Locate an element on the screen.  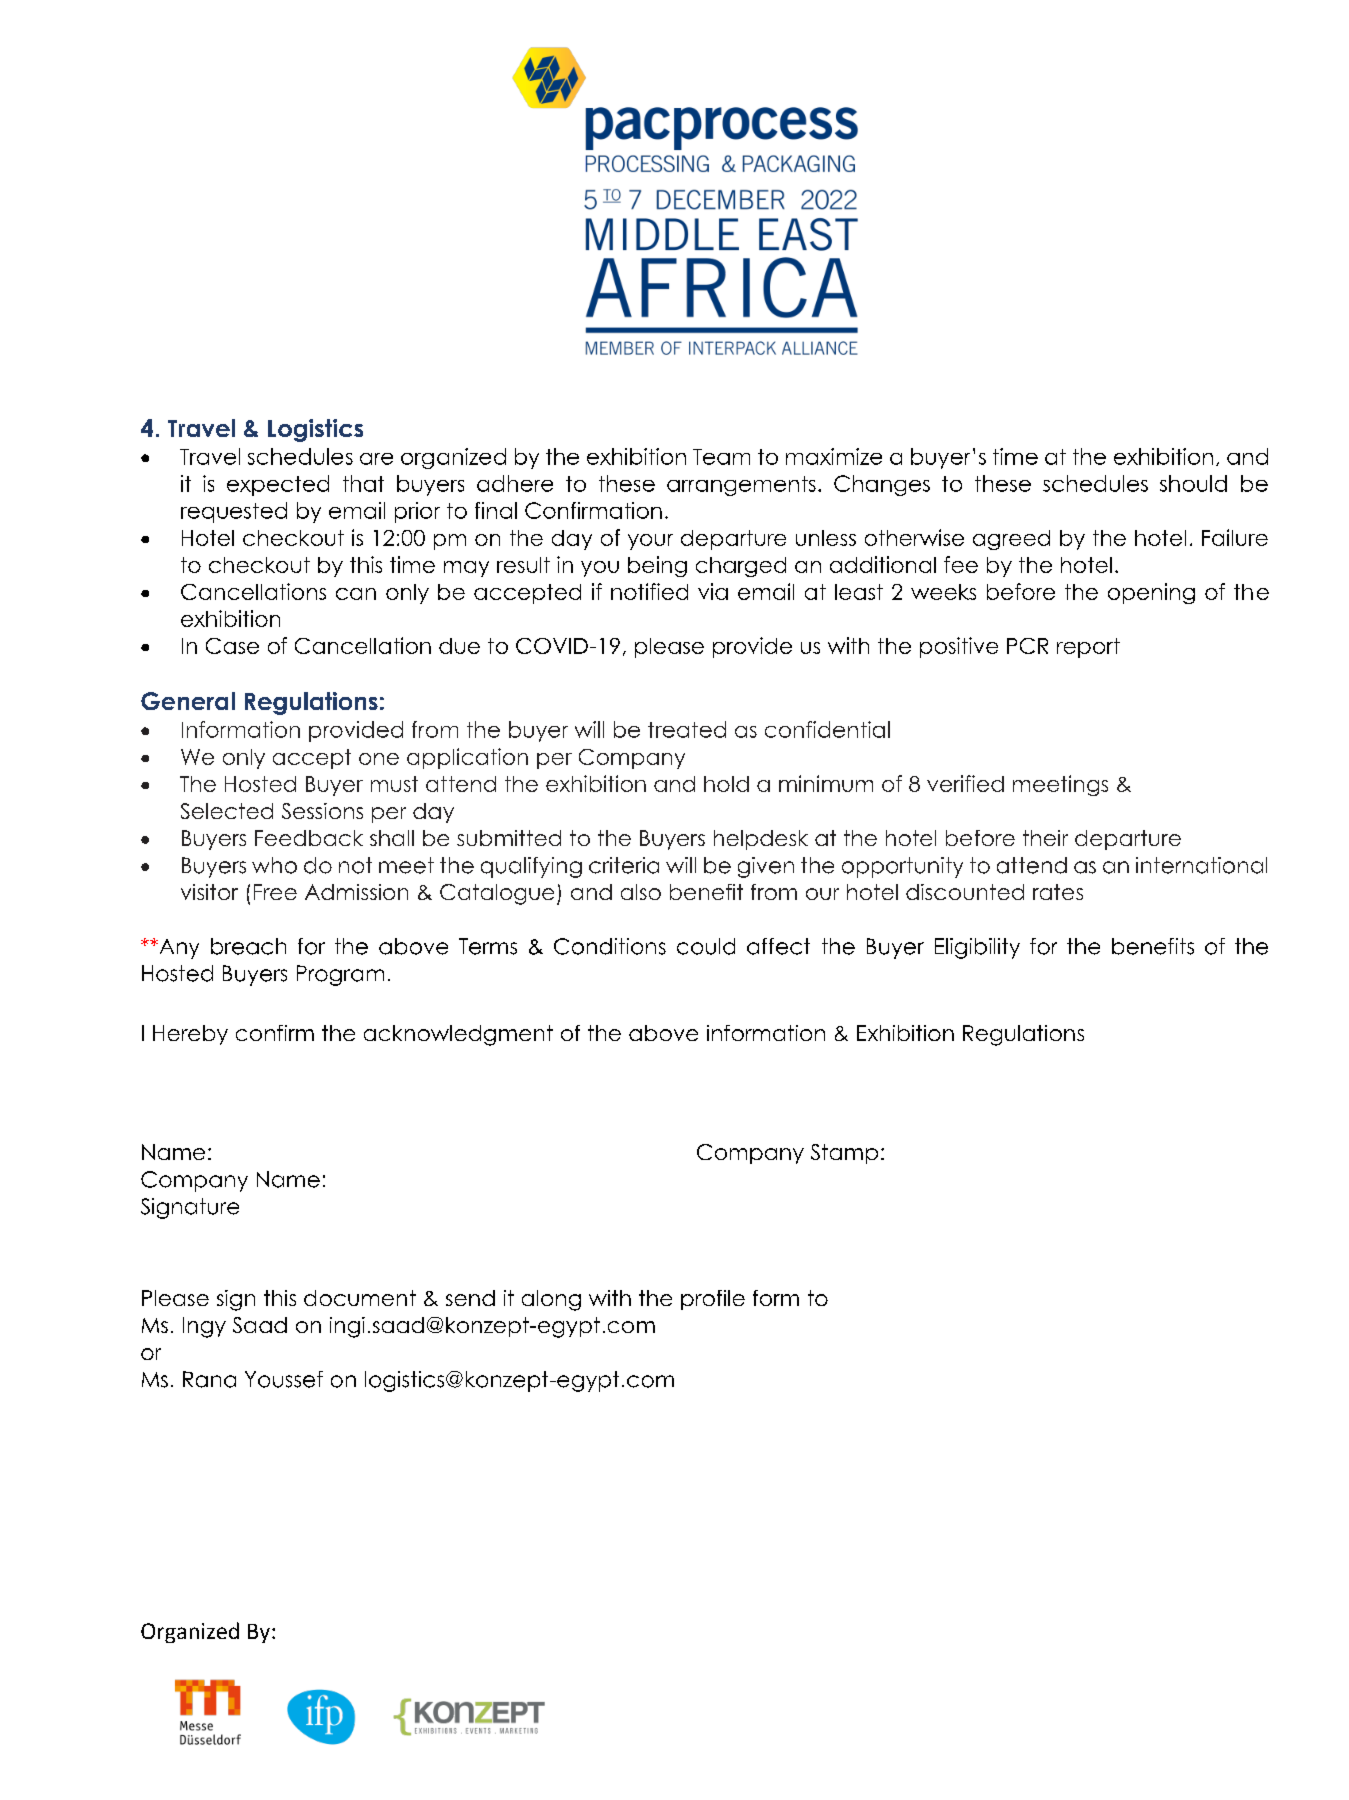
could is located at coordinates (706, 946).
